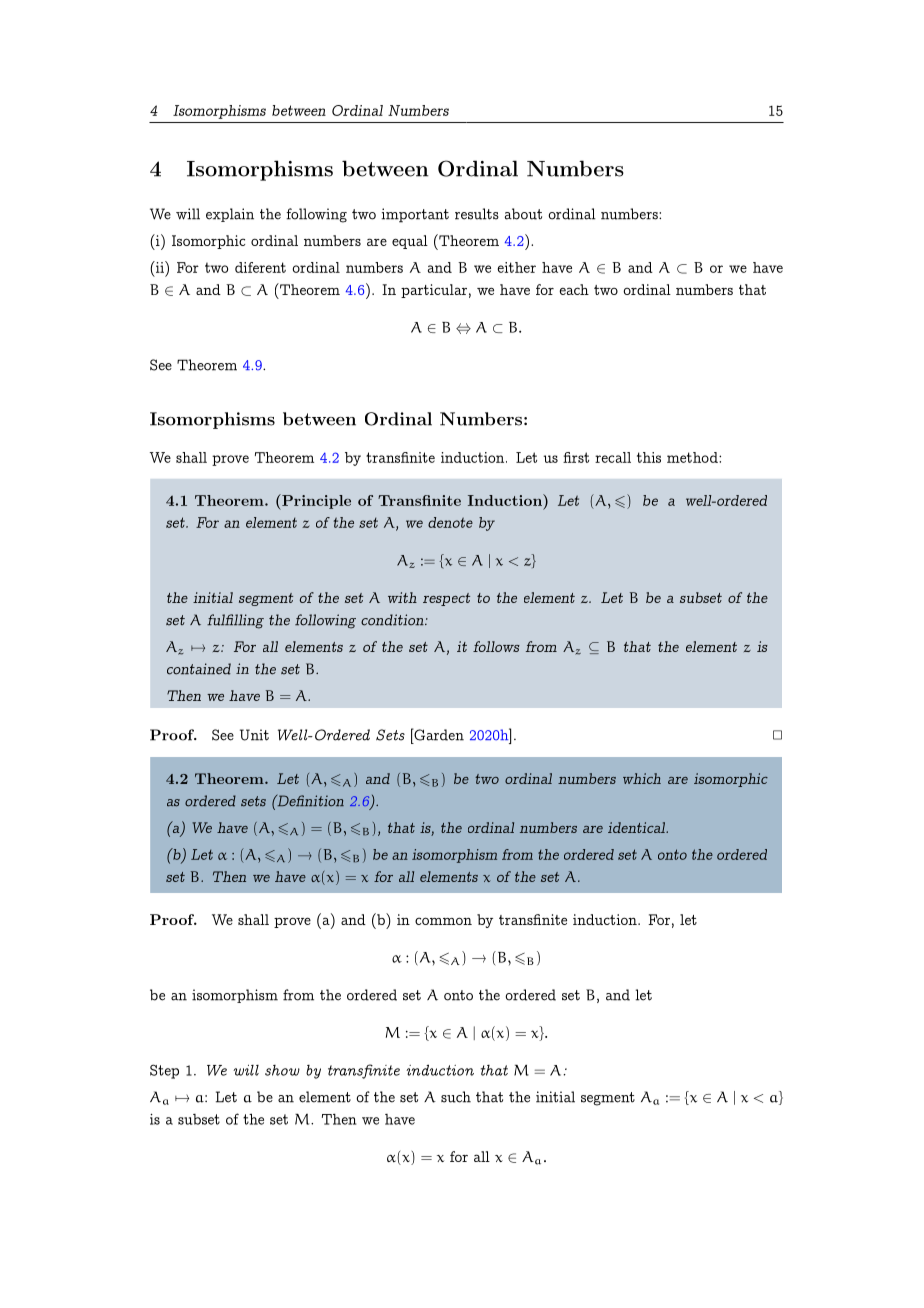 This page has width=924, height=1308. What do you see at coordinates (574, 289) in the page?
I see `each` at bounding box center [574, 289].
